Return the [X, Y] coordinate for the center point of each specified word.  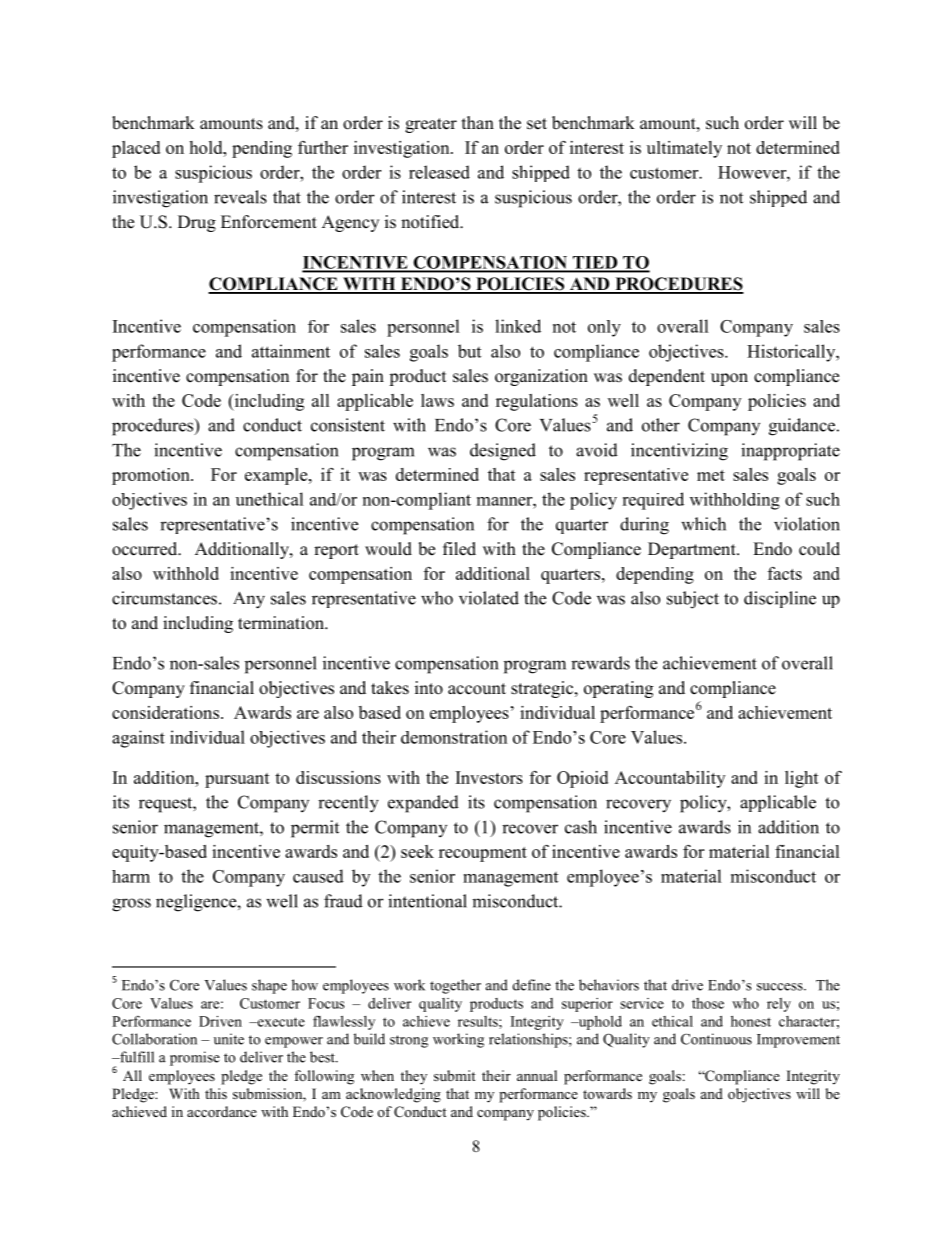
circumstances [164, 598]
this [216, 1093]
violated [489, 598]
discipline [780, 599]
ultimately [684, 149]
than [478, 122]
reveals [240, 197]
